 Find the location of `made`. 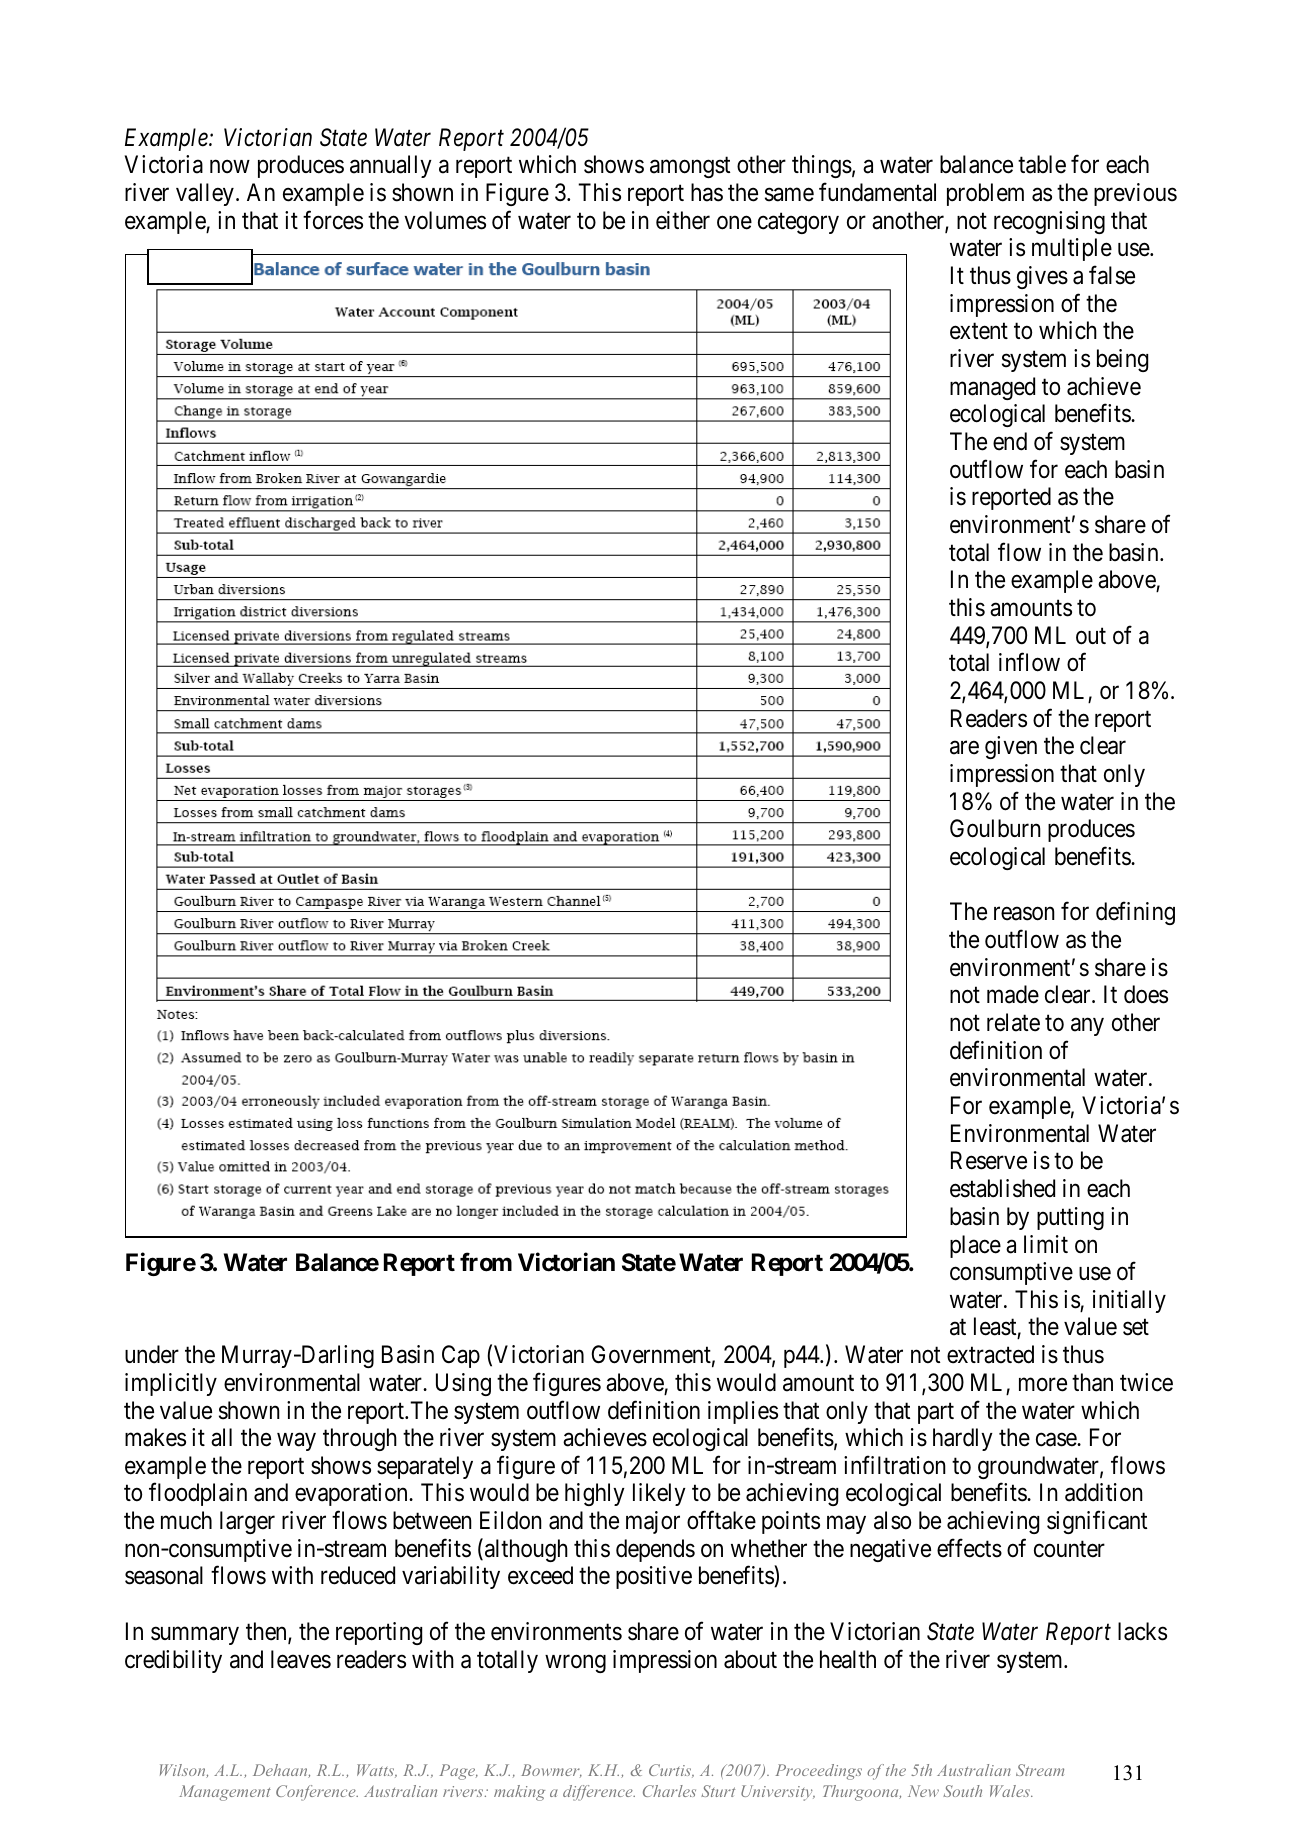

made is located at coordinates (1013, 994).
